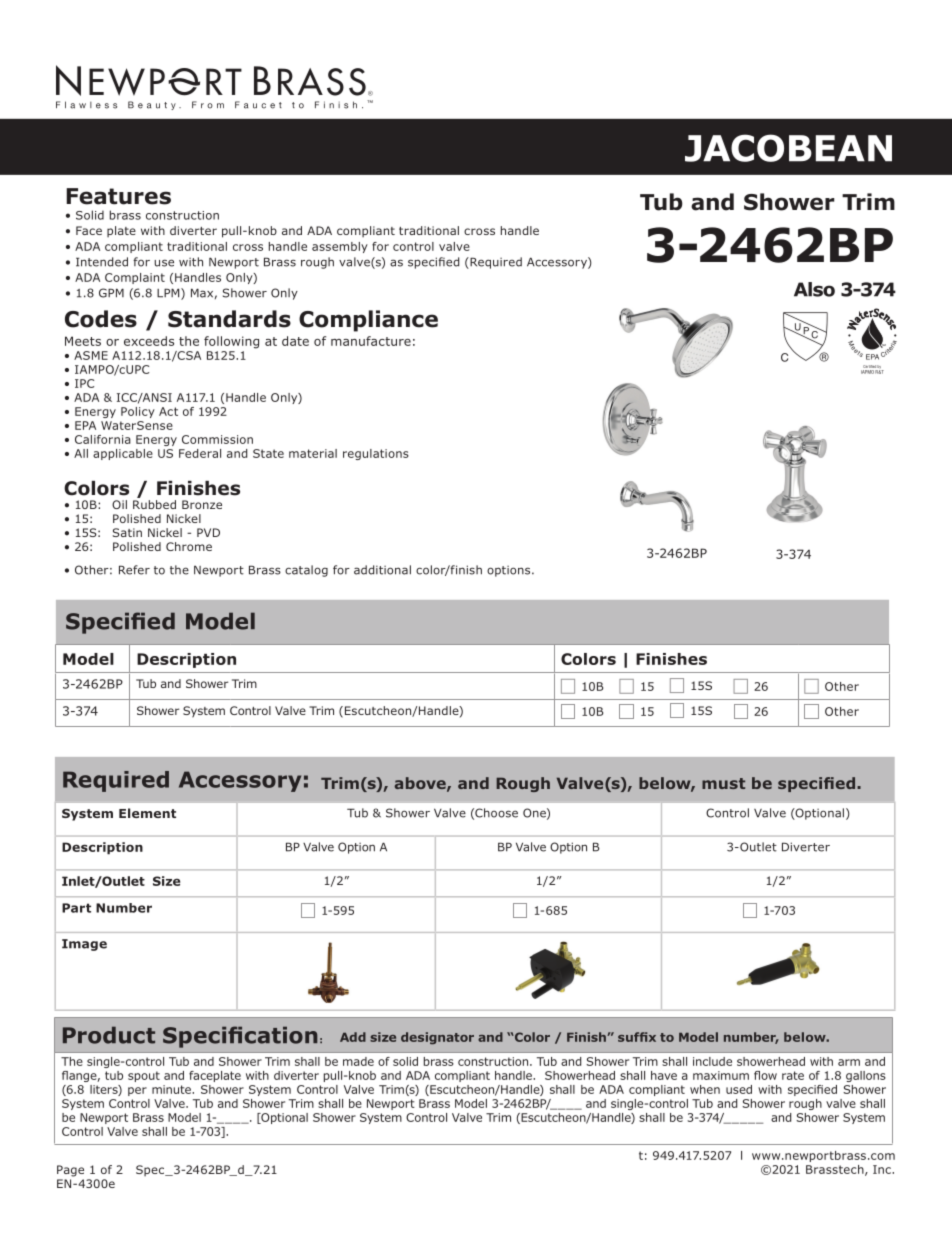 The width and height of the screenshot is (952, 1233). Describe the element at coordinates (137, 1091) in the screenshot. I see `per` at that location.
